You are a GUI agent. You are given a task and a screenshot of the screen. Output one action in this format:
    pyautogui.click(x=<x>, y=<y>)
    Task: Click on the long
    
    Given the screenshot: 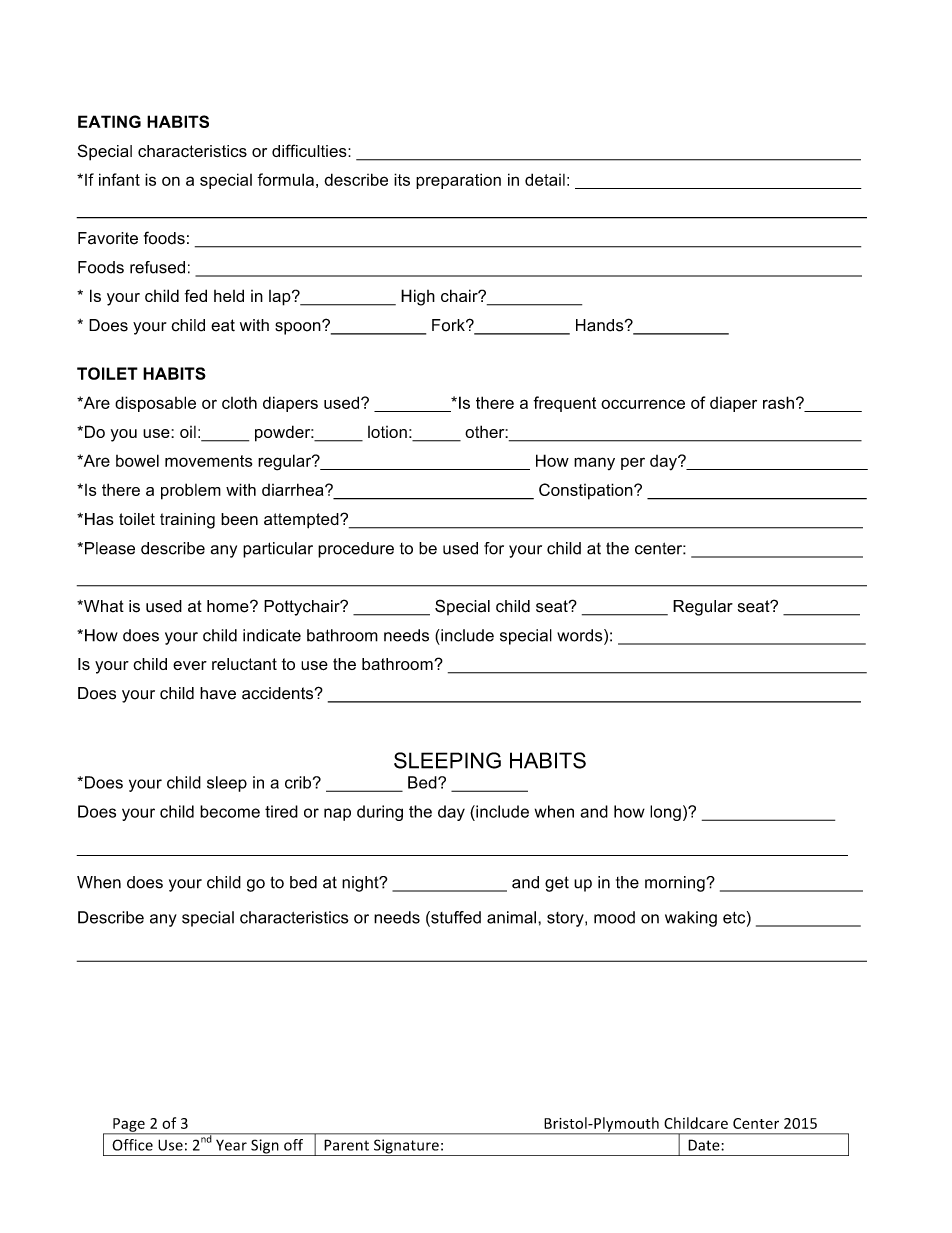 What is the action you would take?
    pyautogui.click(x=665, y=813)
